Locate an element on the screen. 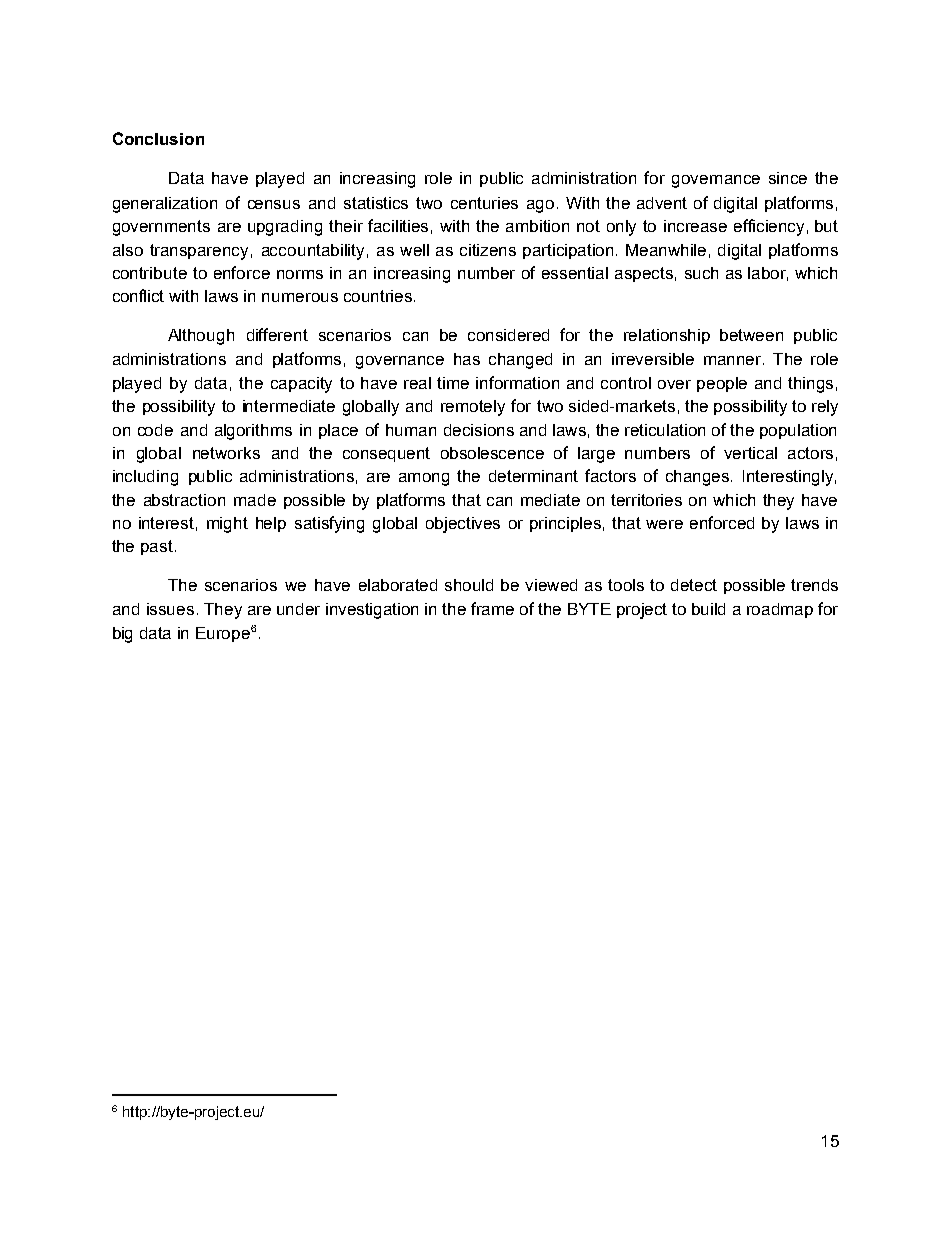  centuries is located at coordinates (484, 203).
